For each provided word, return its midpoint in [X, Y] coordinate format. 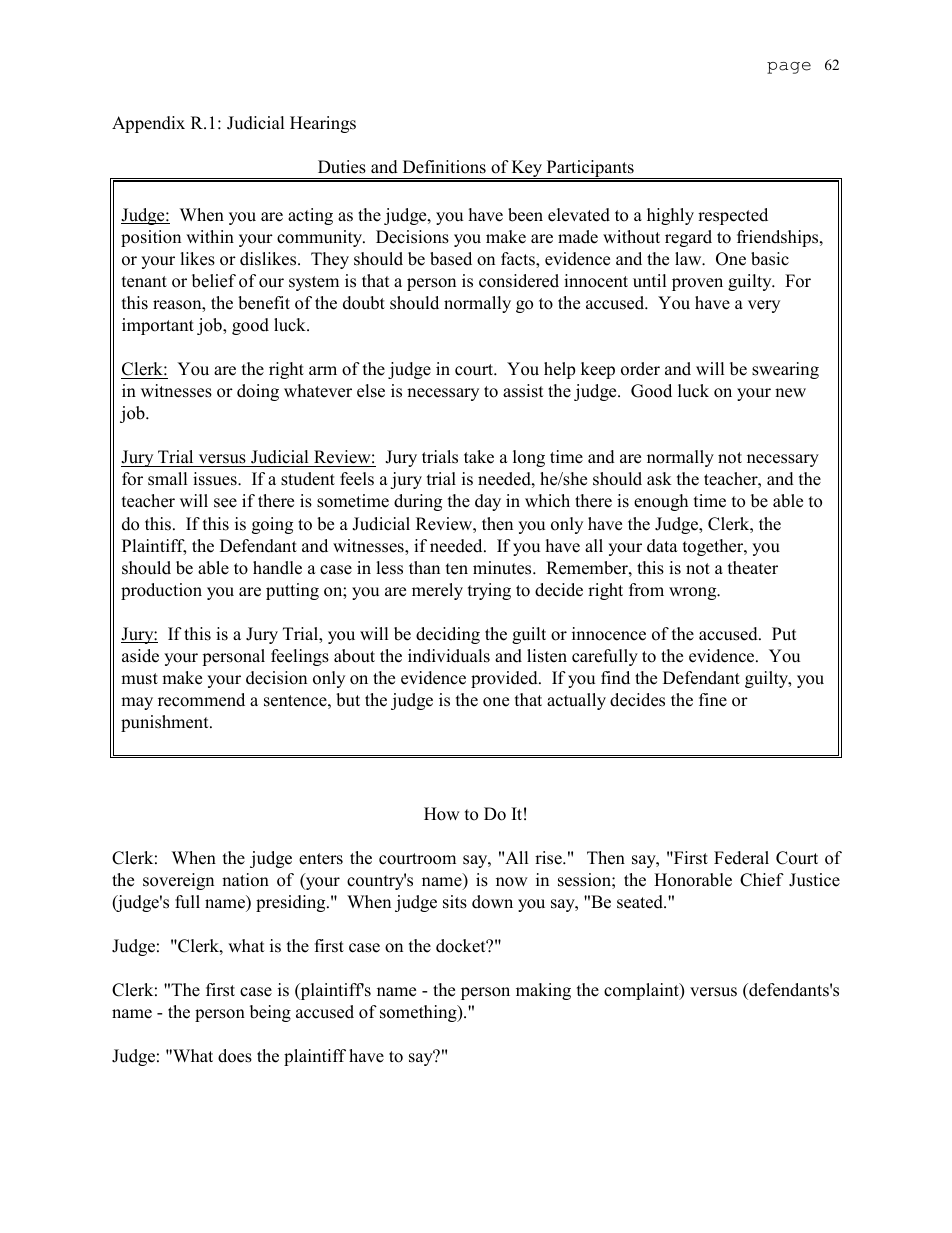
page [789, 68]
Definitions [444, 167]
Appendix [148, 124]
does [235, 1056]
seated [641, 902]
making [543, 991]
